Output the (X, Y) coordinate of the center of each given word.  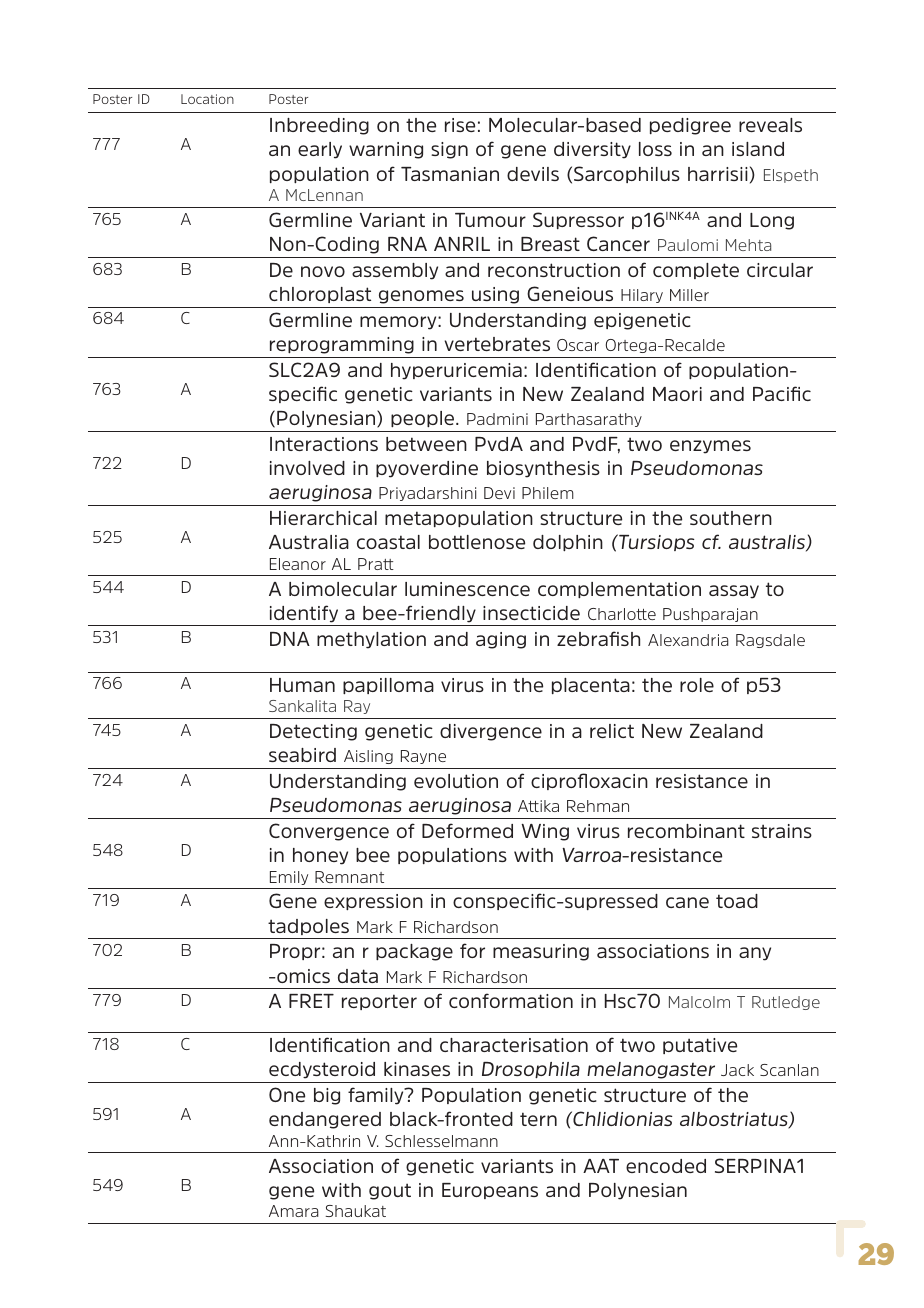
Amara (294, 1211)
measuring (541, 952)
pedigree (690, 126)
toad (737, 901)
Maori (677, 394)
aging (501, 640)
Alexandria (688, 640)
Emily (289, 878)
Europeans (490, 1191)
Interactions (324, 444)
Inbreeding (319, 126)
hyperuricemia (456, 371)
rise (460, 125)
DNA (290, 639)
